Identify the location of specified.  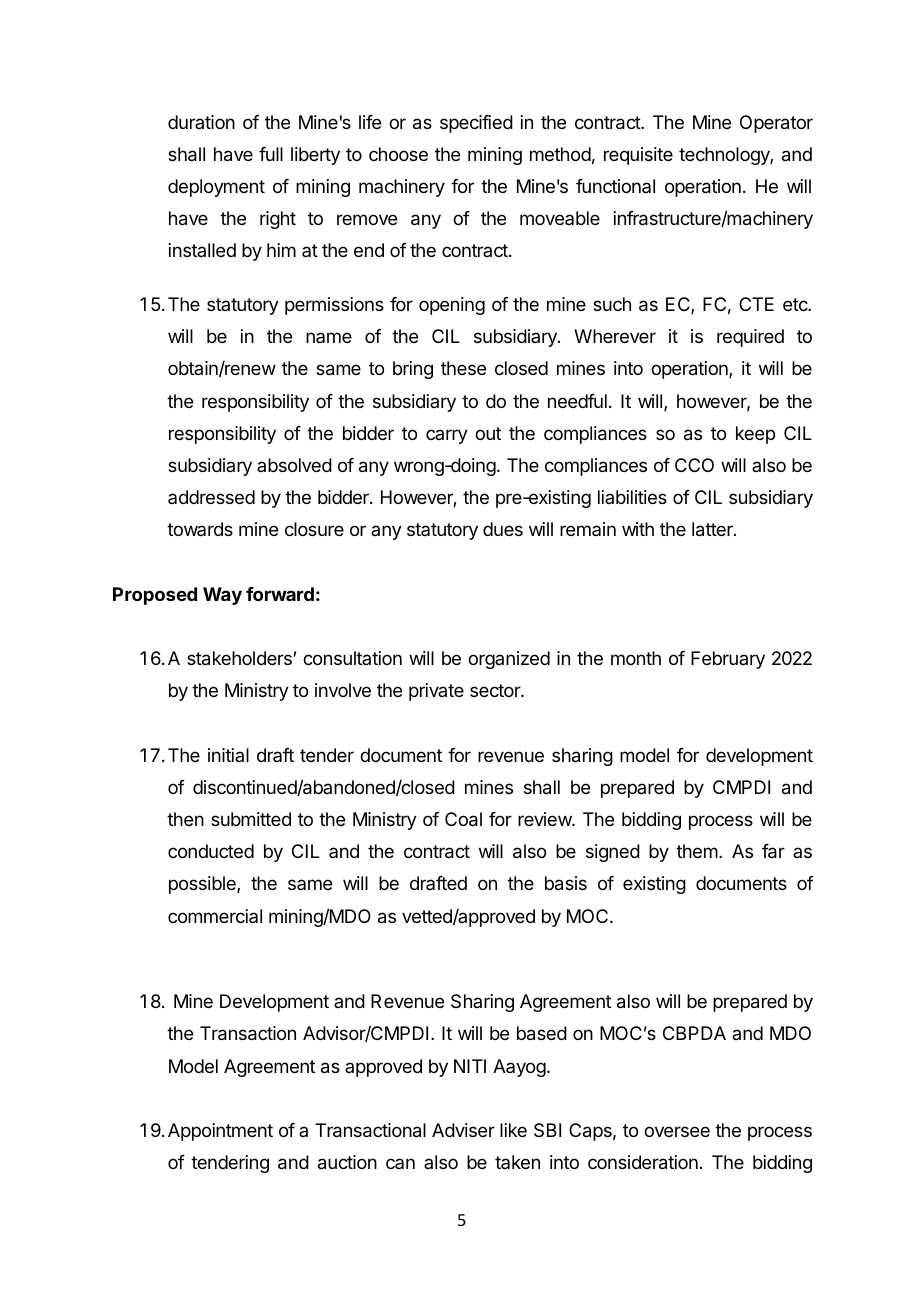
(476, 124).
